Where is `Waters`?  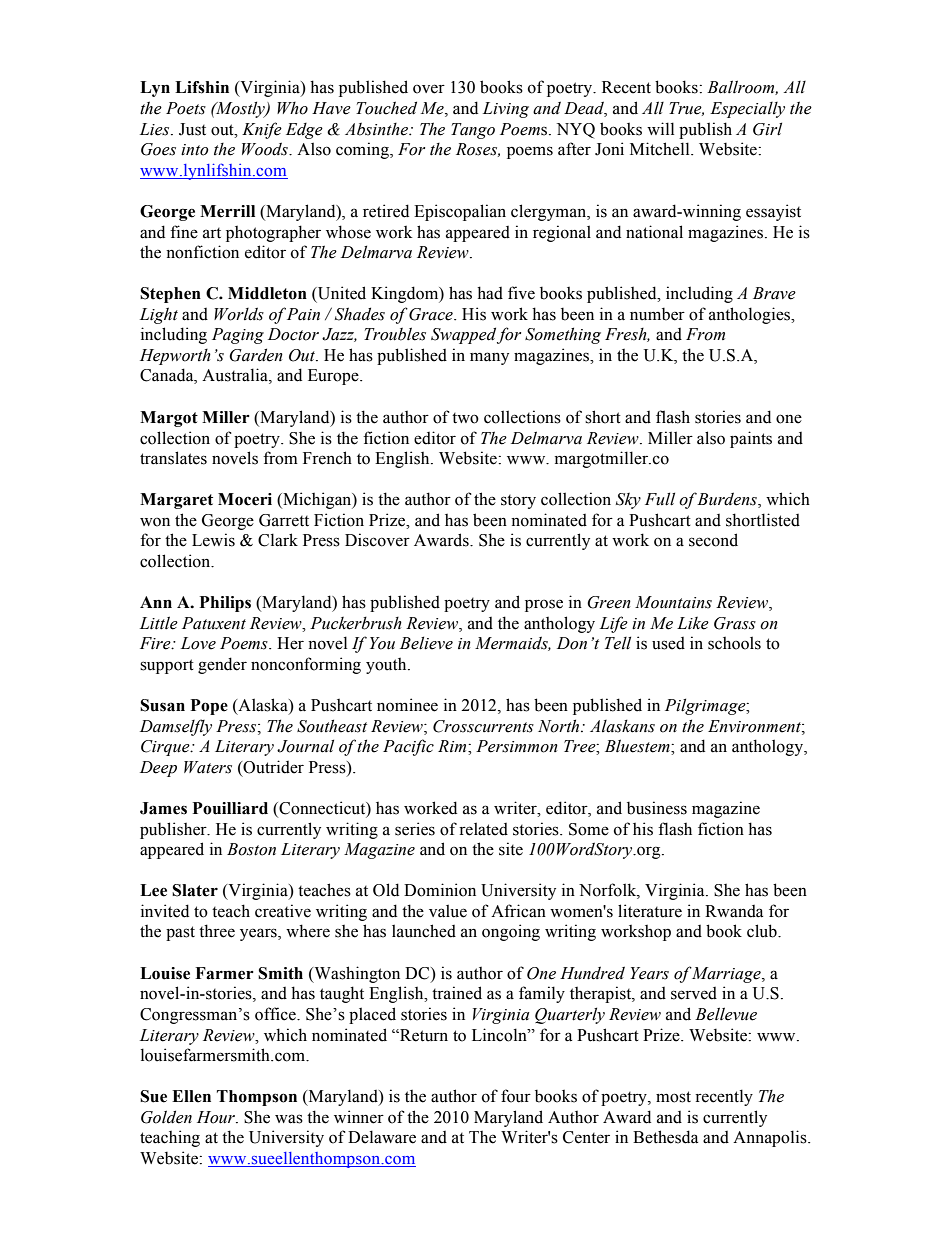 Waters is located at coordinates (208, 767).
